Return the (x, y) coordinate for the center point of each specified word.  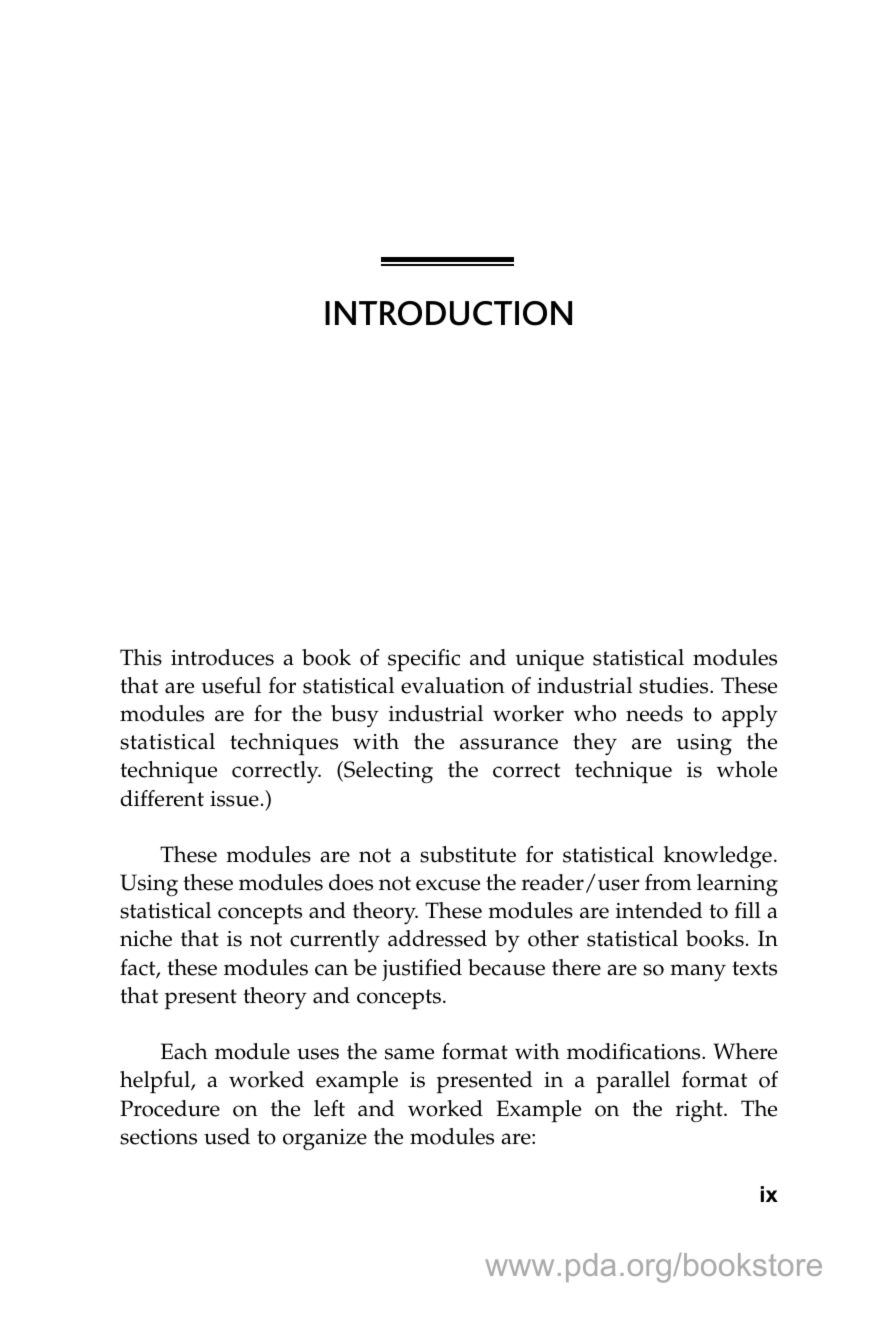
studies (675, 685)
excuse (448, 885)
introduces (222, 657)
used (227, 1136)
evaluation (453, 685)
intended (659, 910)
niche (146, 938)
